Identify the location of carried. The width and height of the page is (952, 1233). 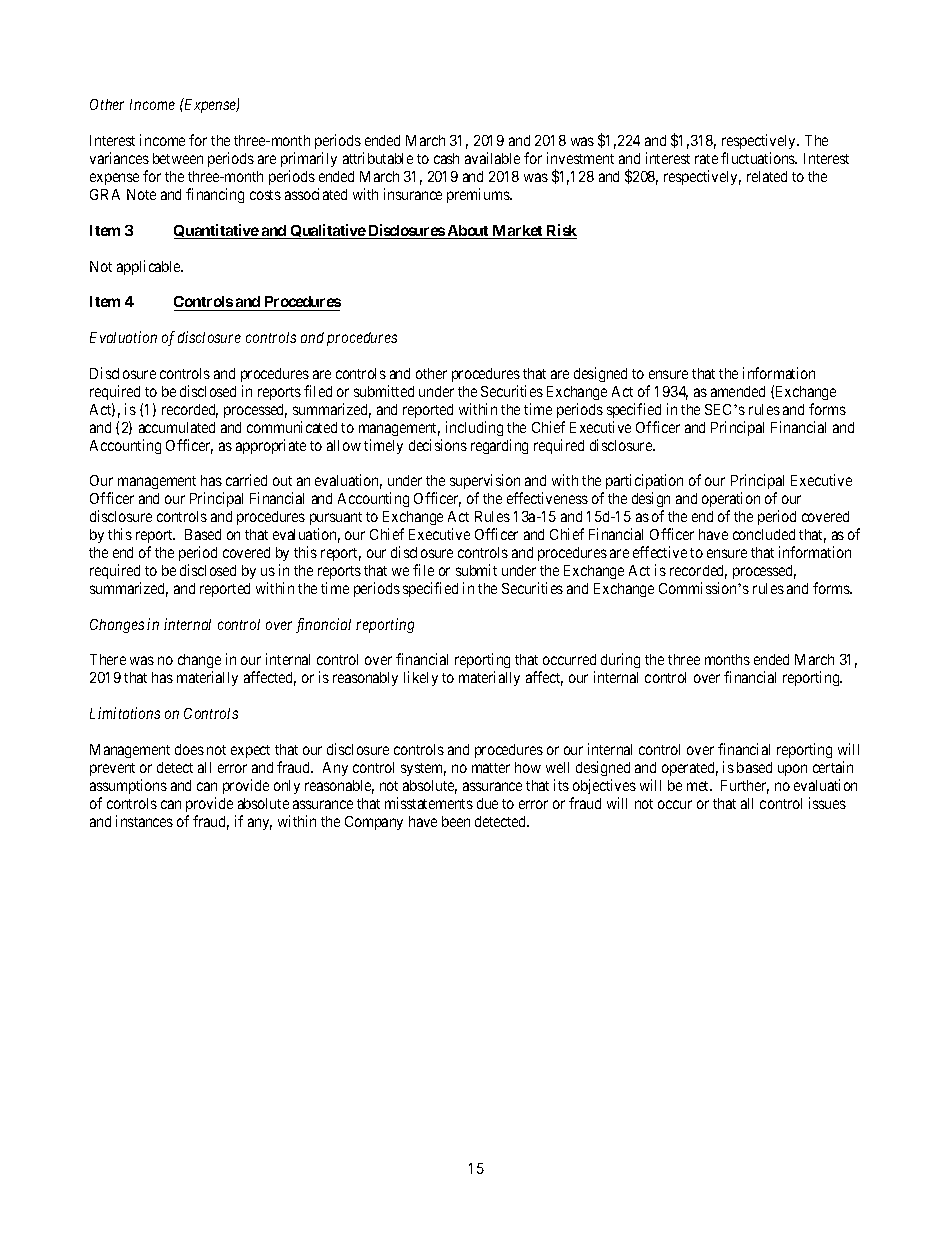
(246, 480).
